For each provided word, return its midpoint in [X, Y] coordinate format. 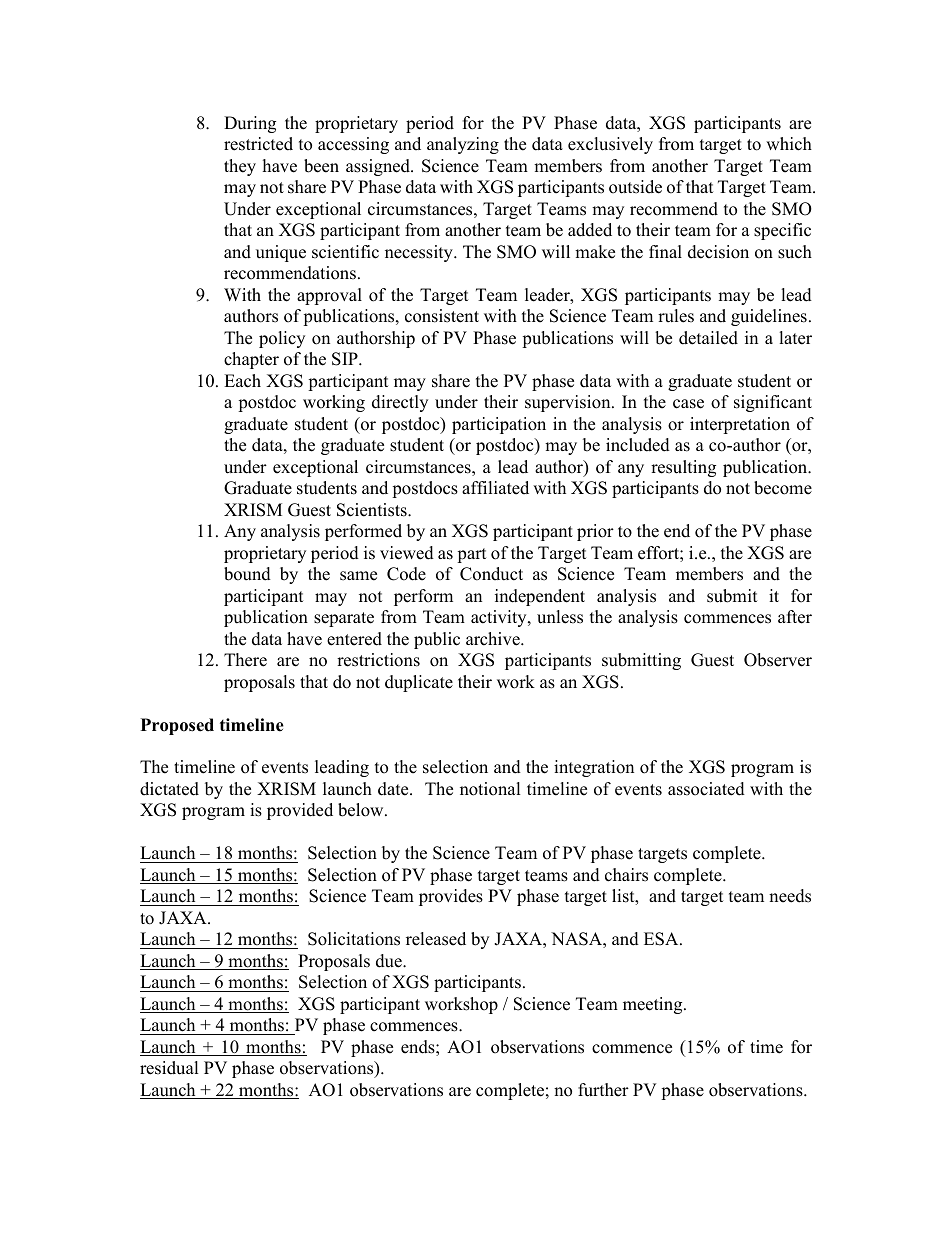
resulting [683, 468]
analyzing [463, 145]
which [789, 144]
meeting [654, 1005]
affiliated [495, 488]
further [603, 1090]
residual [169, 1068]
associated [706, 789]
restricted [258, 144]
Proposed [177, 726]
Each [242, 381]
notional [490, 789]
